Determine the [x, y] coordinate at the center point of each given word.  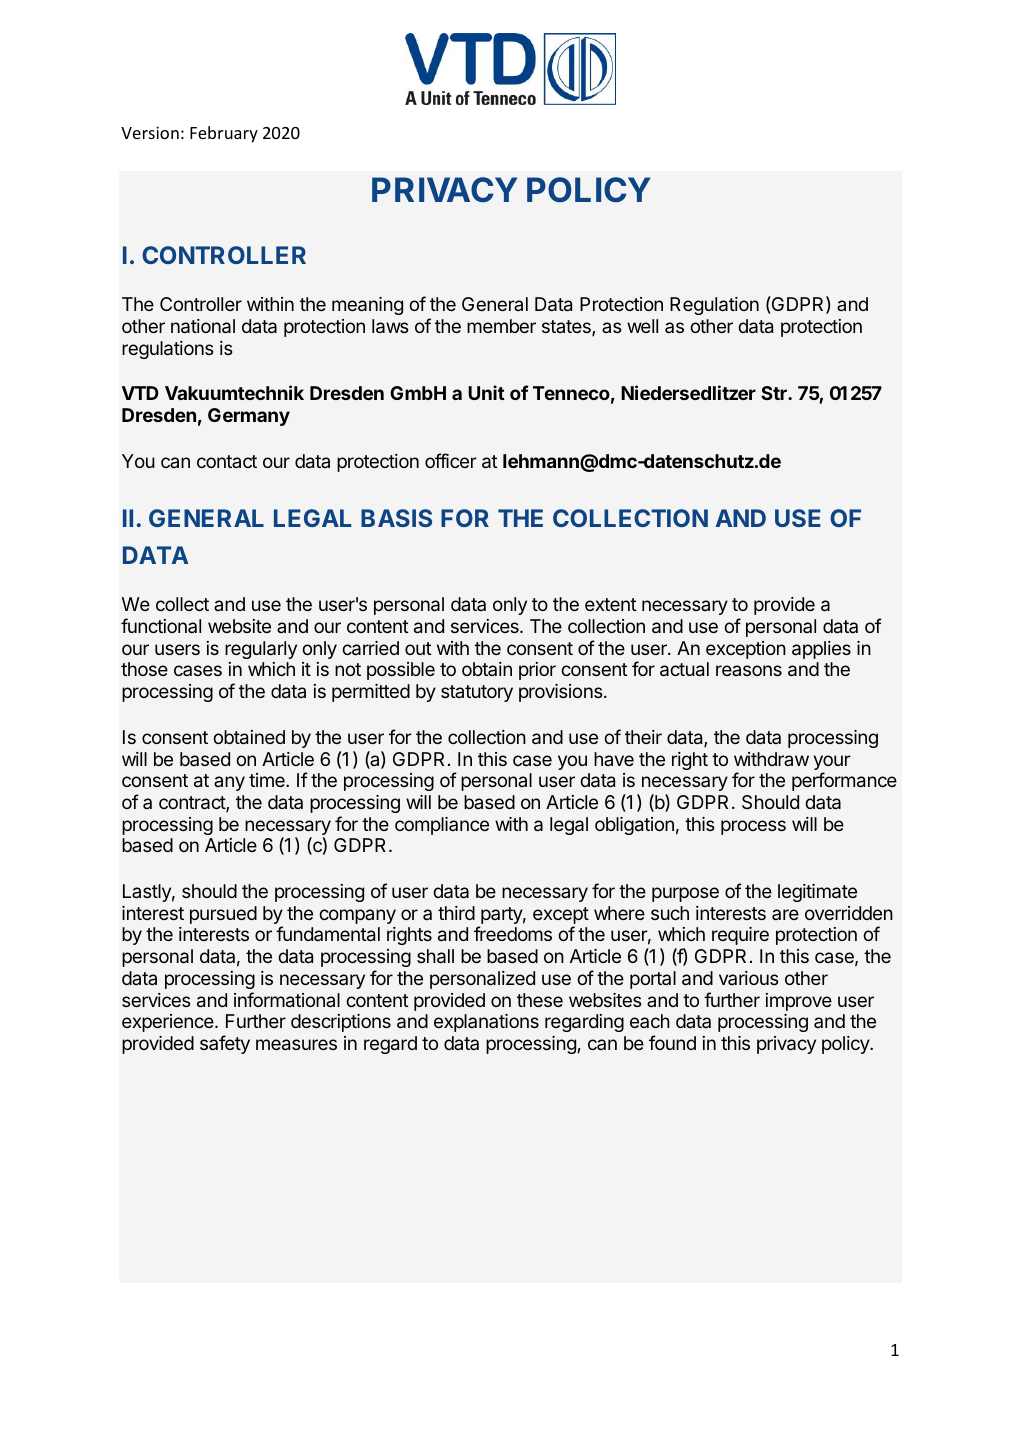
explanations [486, 1023]
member [501, 326]
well [642, 326]
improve [799, 1002]
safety [225, 1044]
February [224, 134]
